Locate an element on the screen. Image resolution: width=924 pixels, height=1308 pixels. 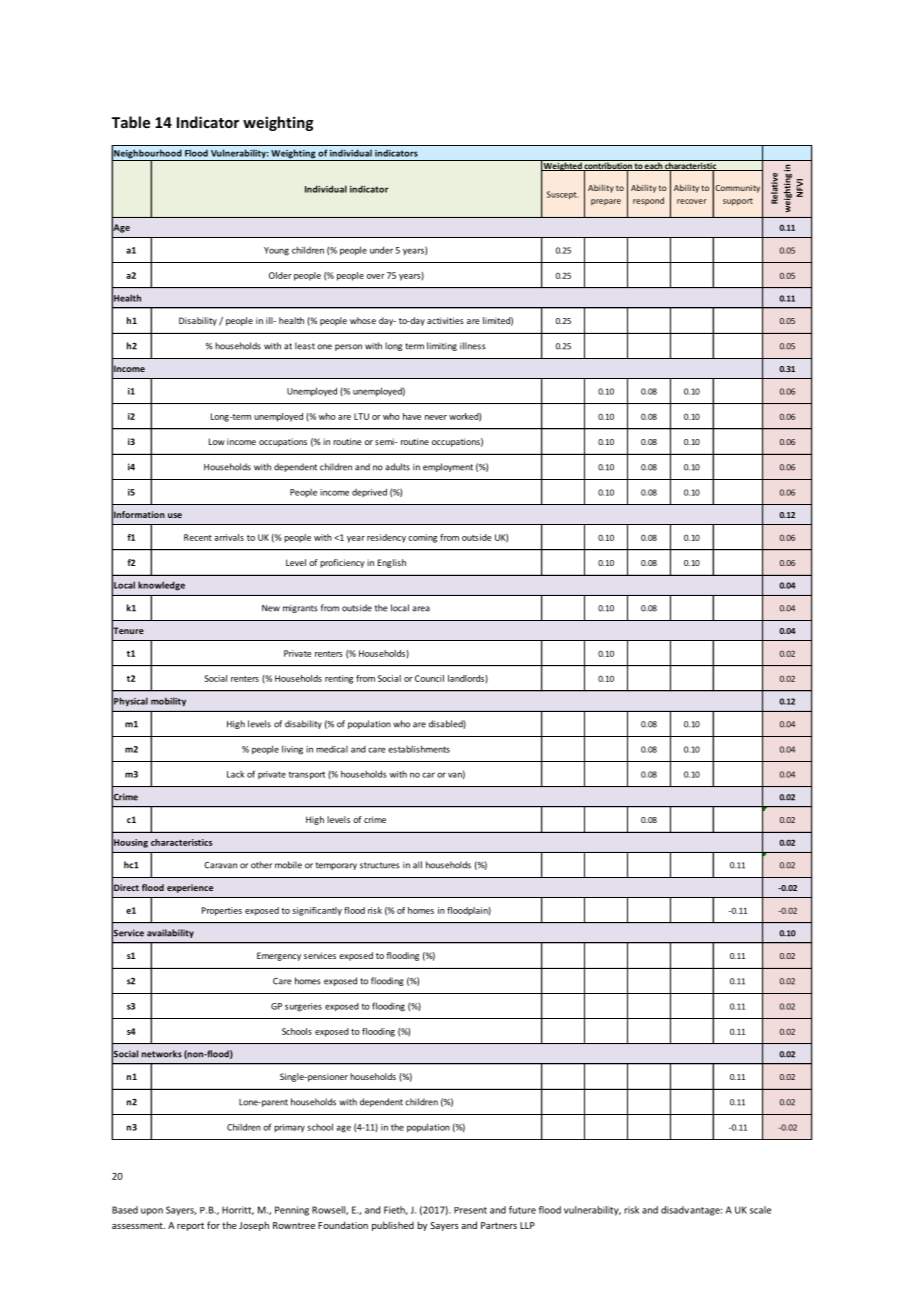
area is located at coordinates (421, 609).
